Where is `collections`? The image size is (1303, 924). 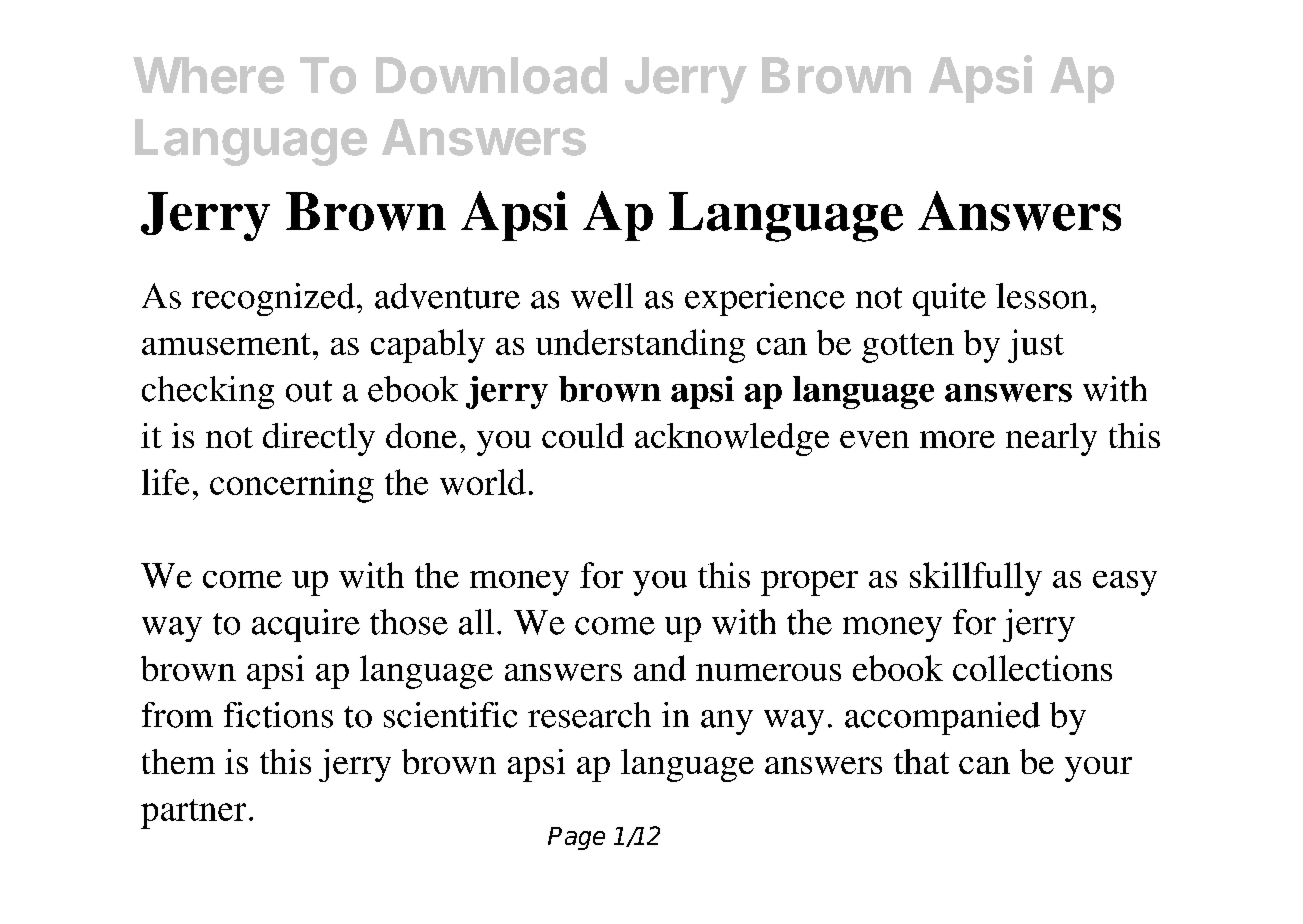
collections is located at coordinates (1032, 668).
